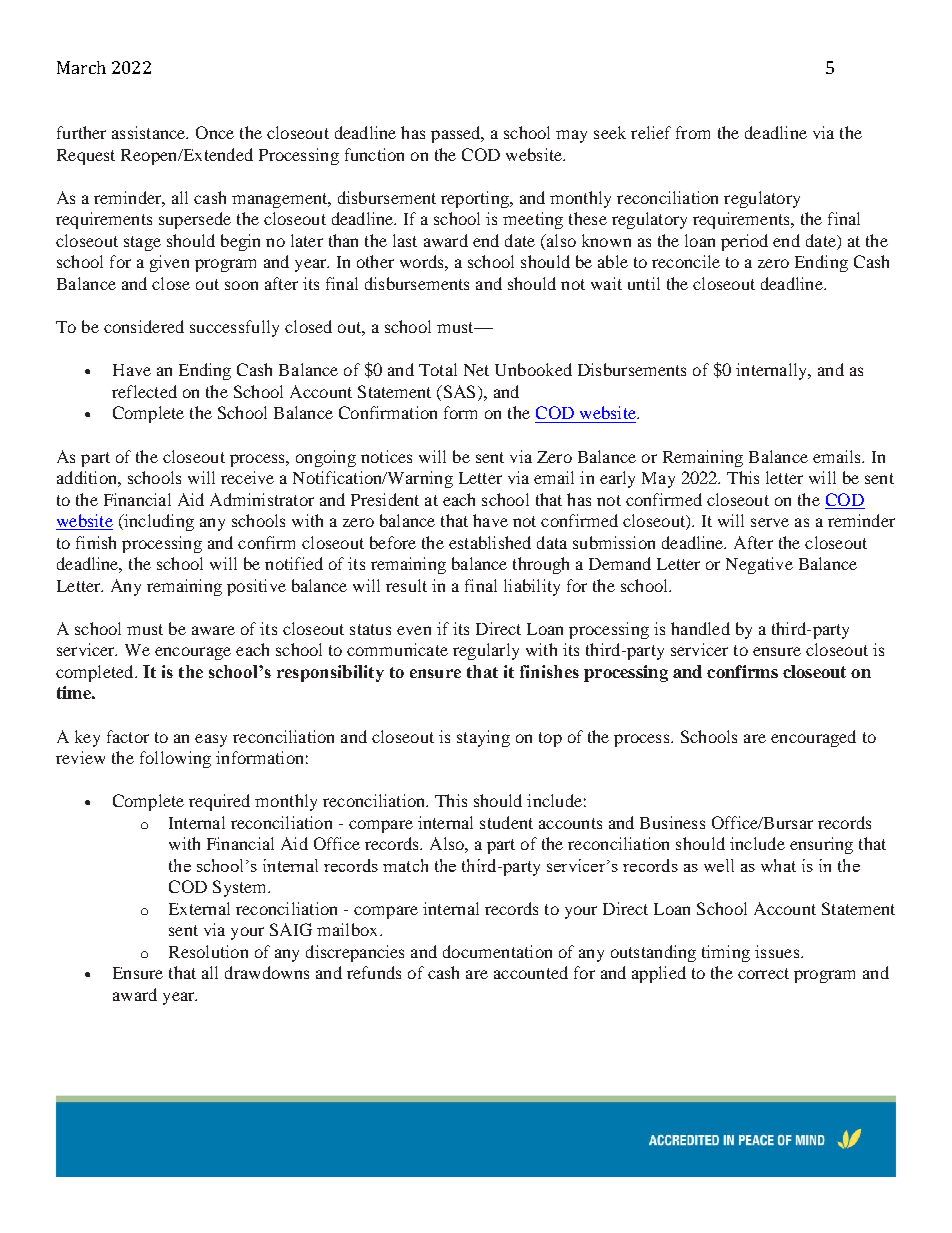 This screenshot has height=1233, width=952. I want to click on established, so click(490, 542).
